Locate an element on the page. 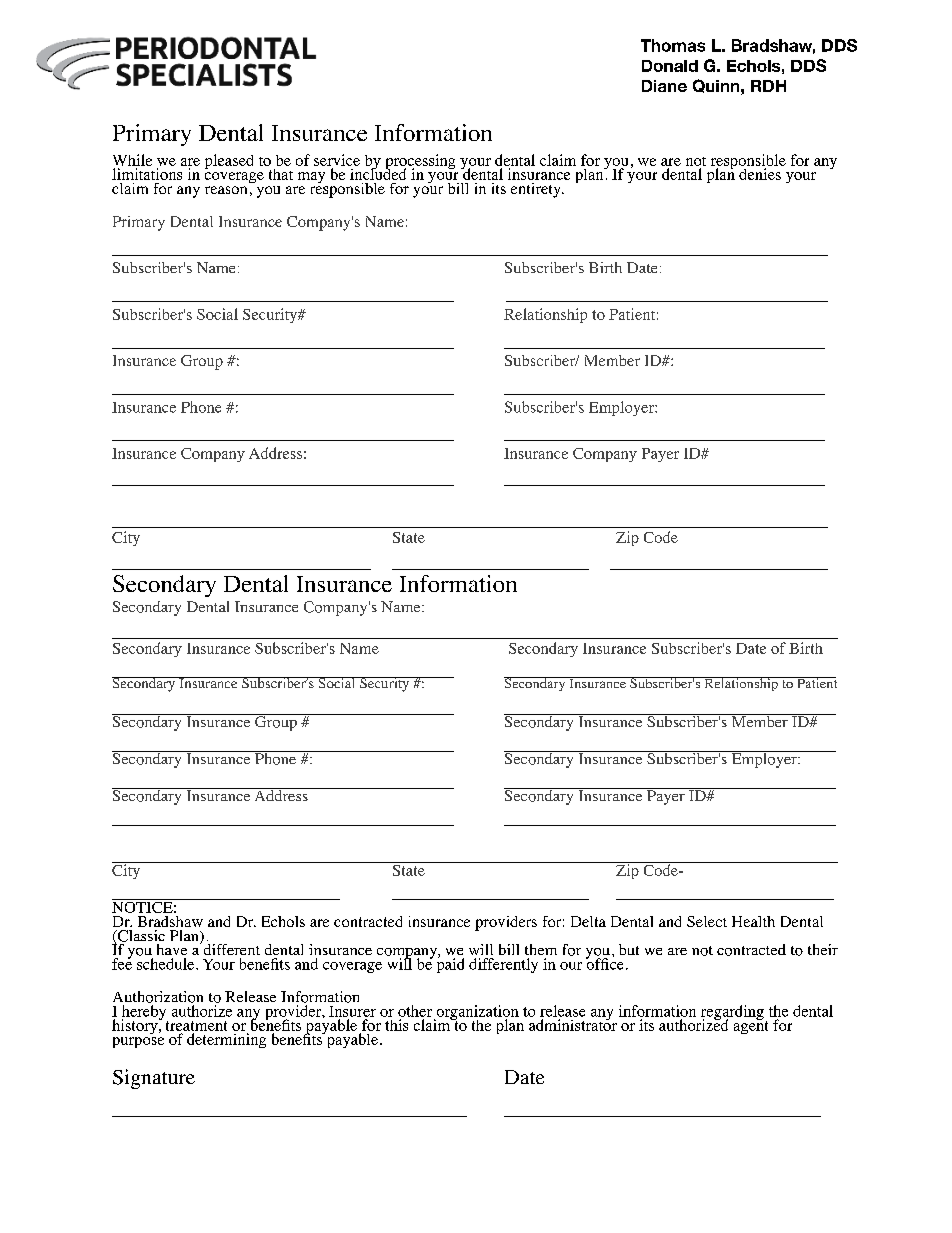 This document has width=952, height=1233. Donald is located at coordinates (670, 66).
